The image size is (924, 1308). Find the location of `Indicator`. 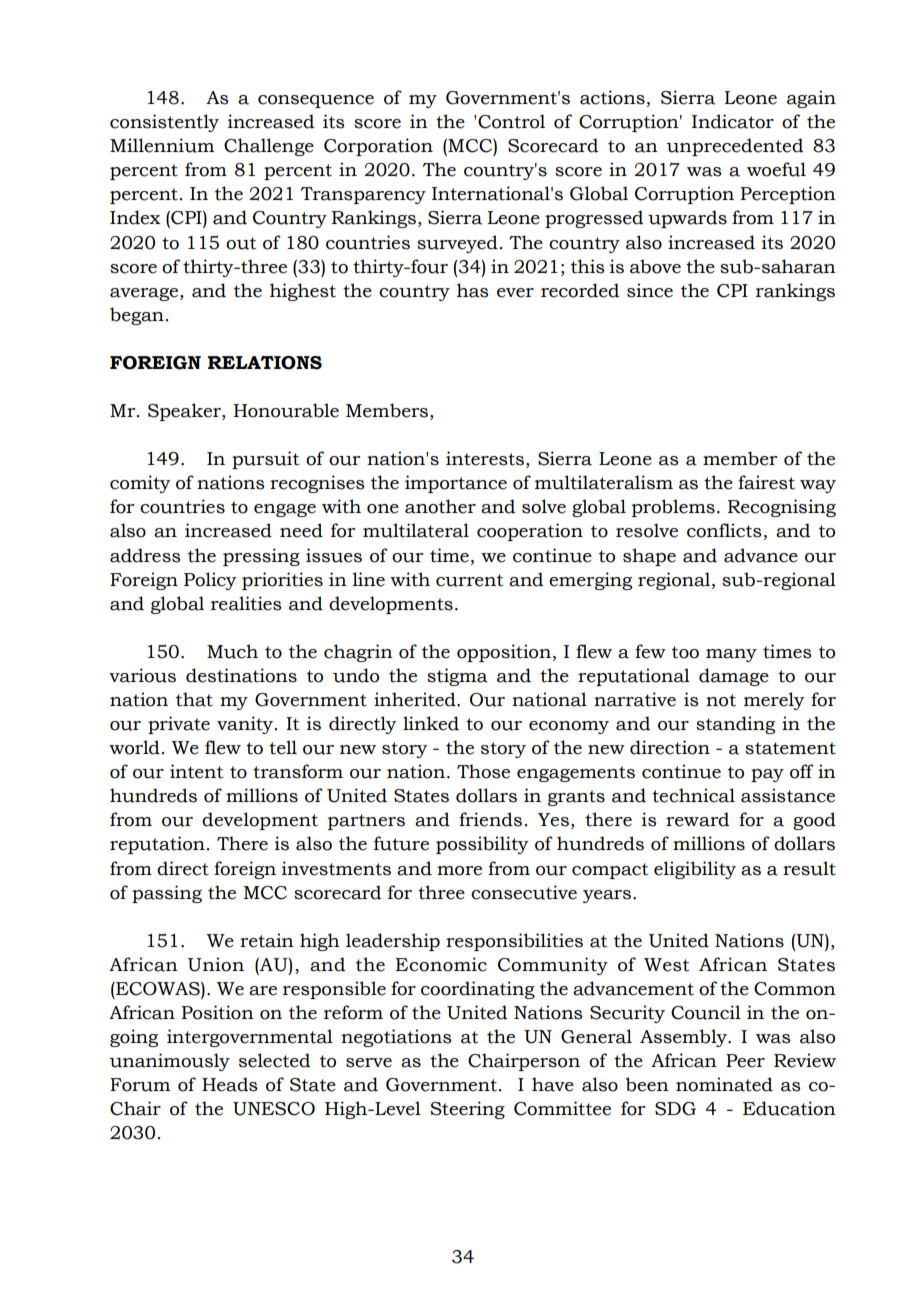

Indicator is located at coordinates (733, 121).
